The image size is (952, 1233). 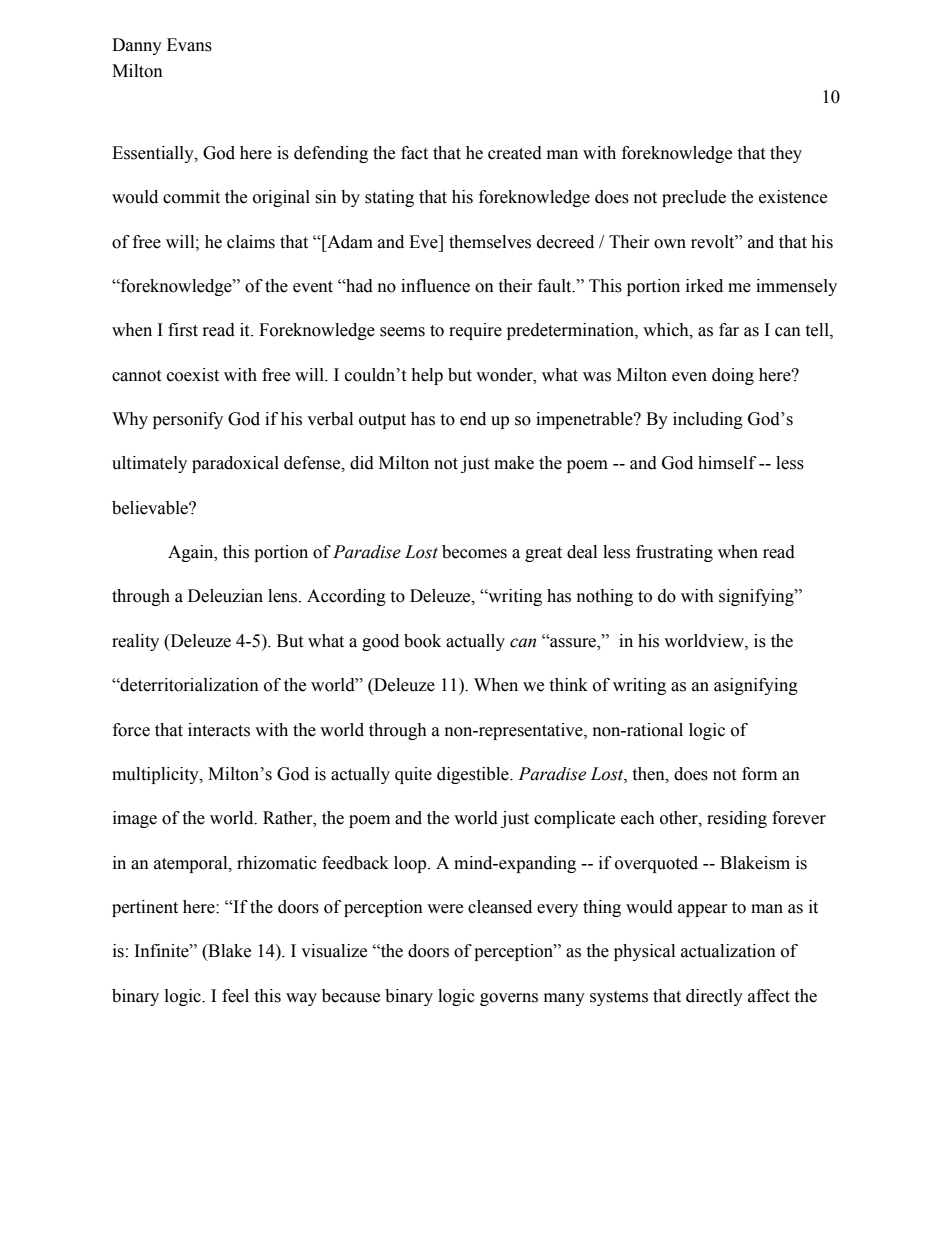 I want to click on they, so click(x=786, y=154).
